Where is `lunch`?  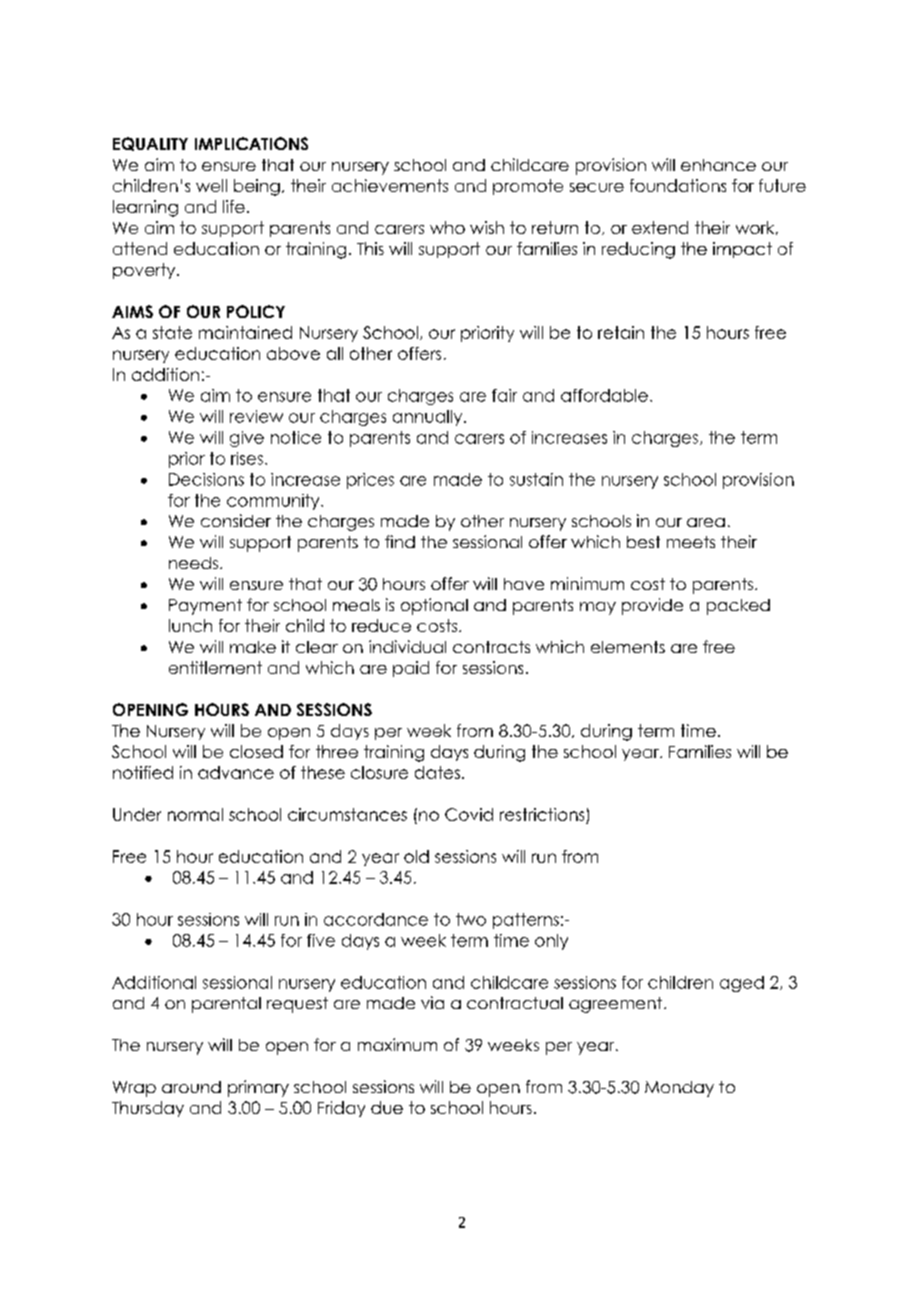
lunch is located at coordinates (190, 625).
